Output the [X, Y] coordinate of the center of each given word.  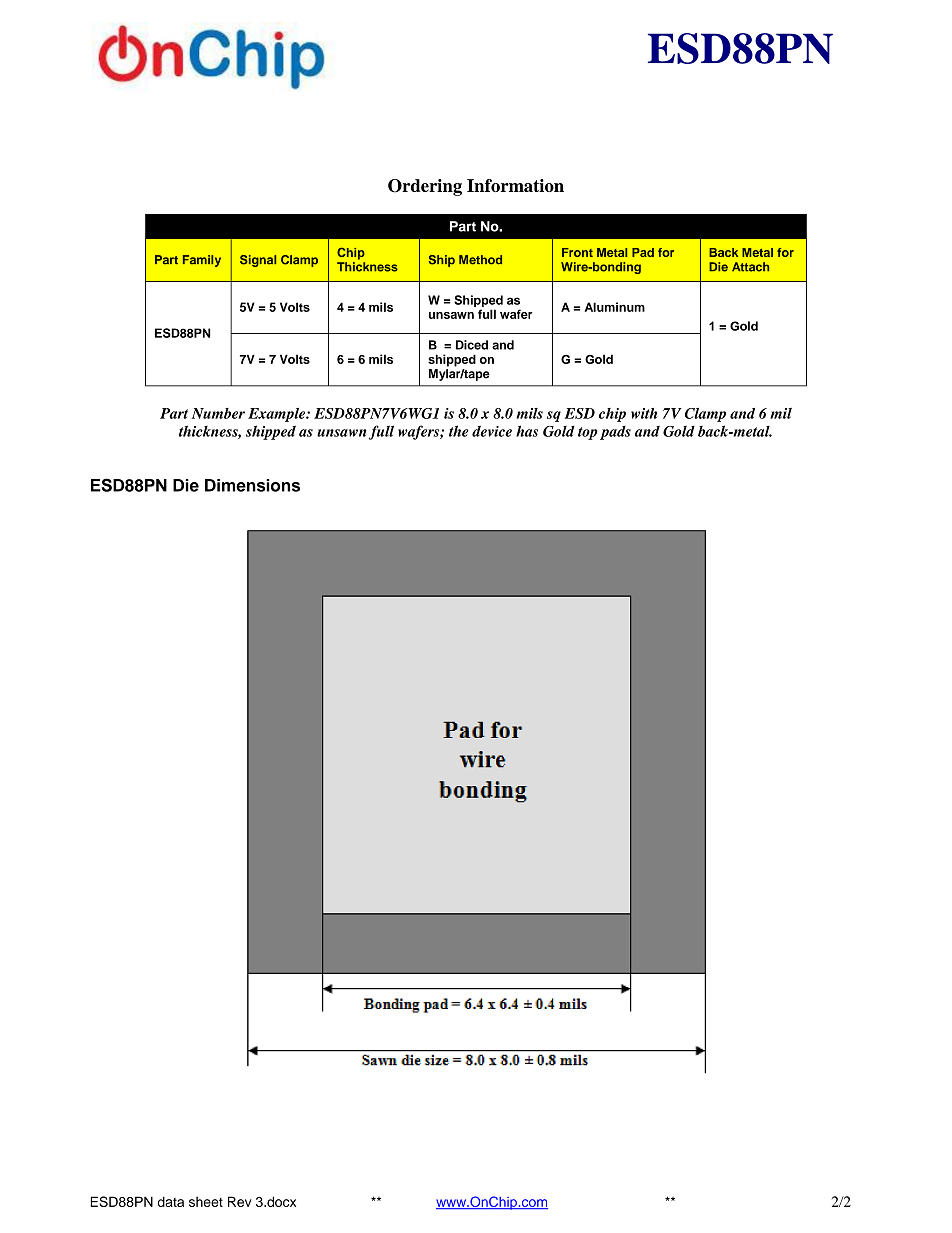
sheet [206, 1202]
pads [615, 433]
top [588, 433]
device [492, 431]
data [171, 1201]
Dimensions [252, 485]
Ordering [425, 187]
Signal [258, 261]
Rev [240, 1201]
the [459, 431]
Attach [750, 267]
